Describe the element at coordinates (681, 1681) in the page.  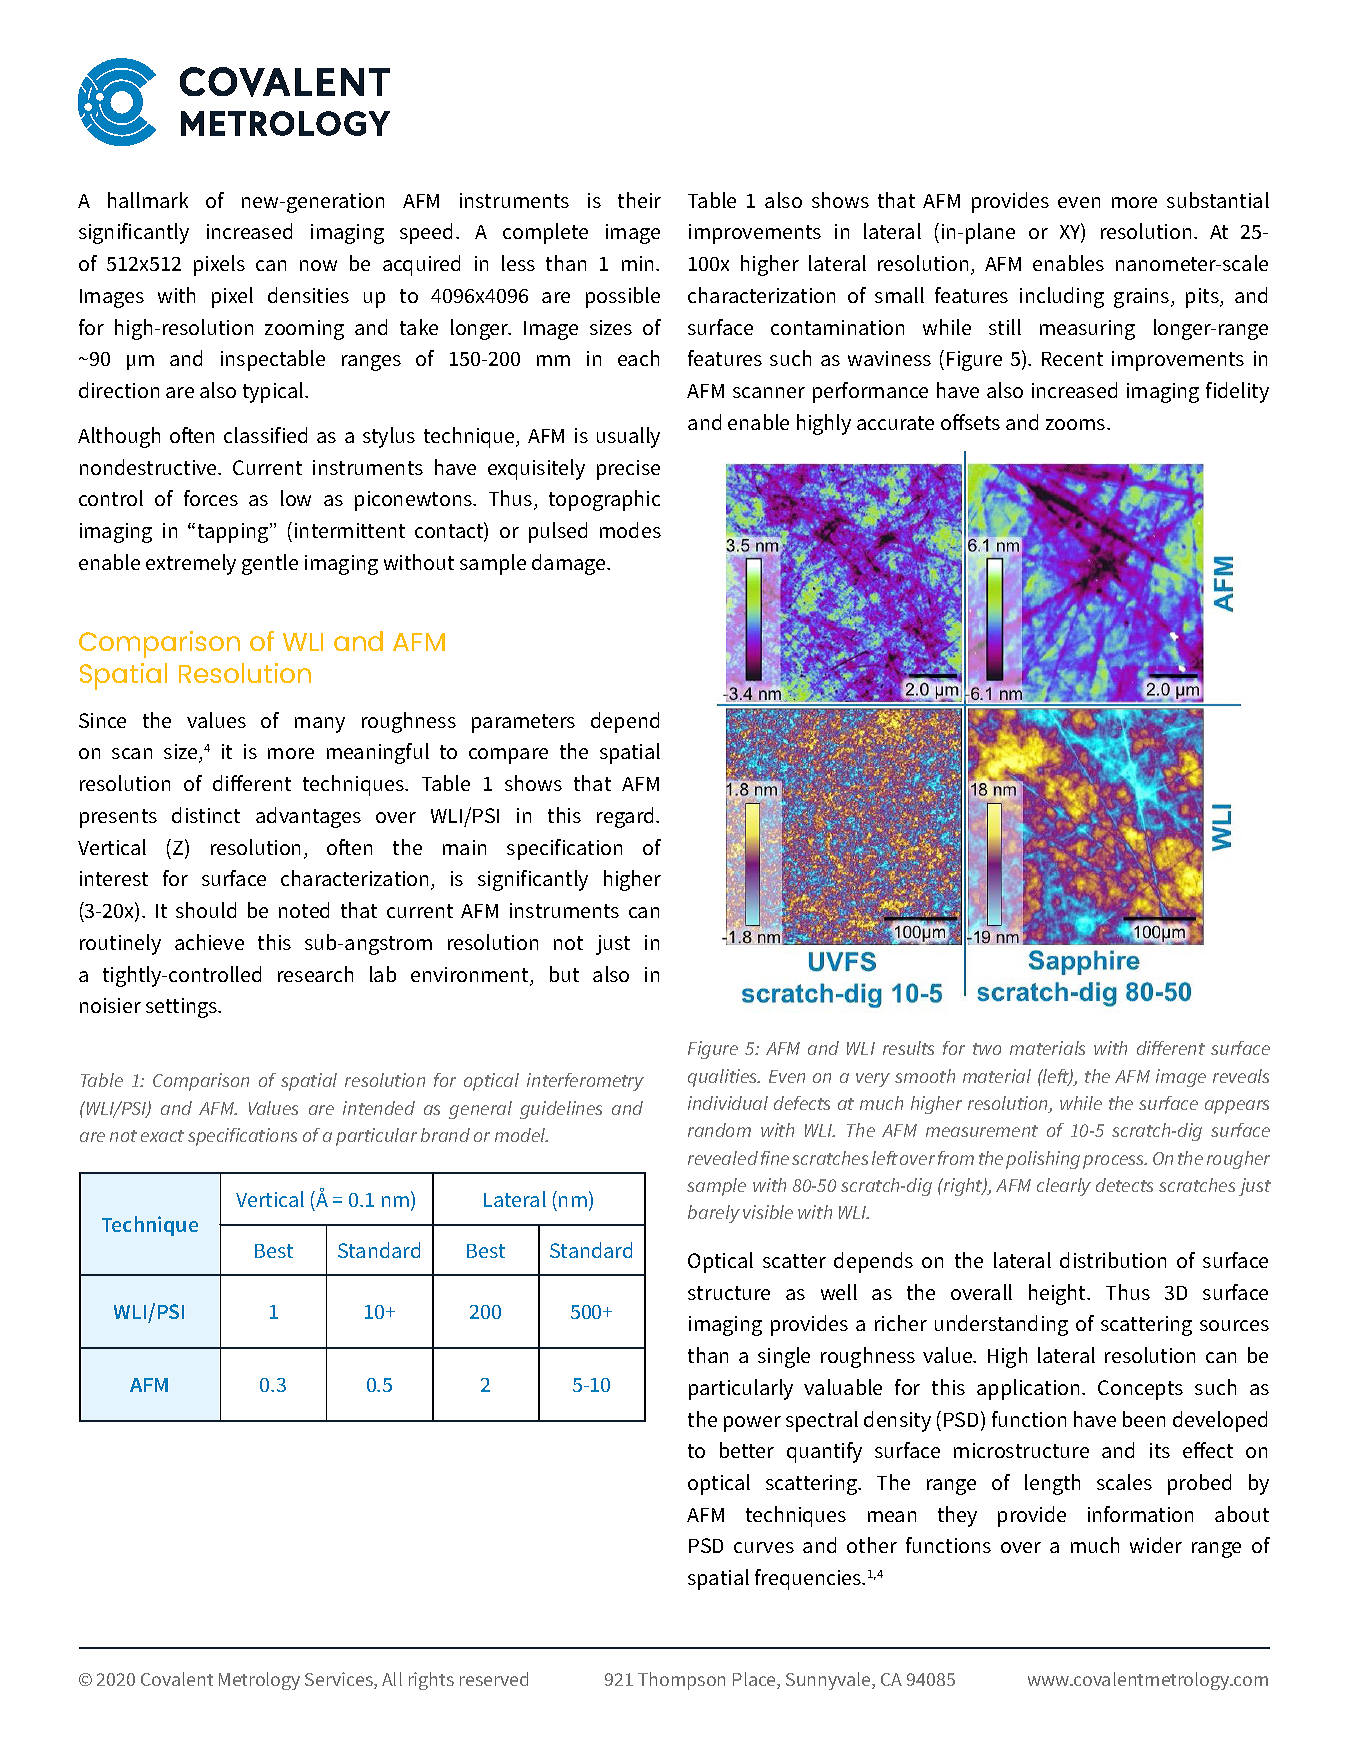
I see `Thompson` at that location.
